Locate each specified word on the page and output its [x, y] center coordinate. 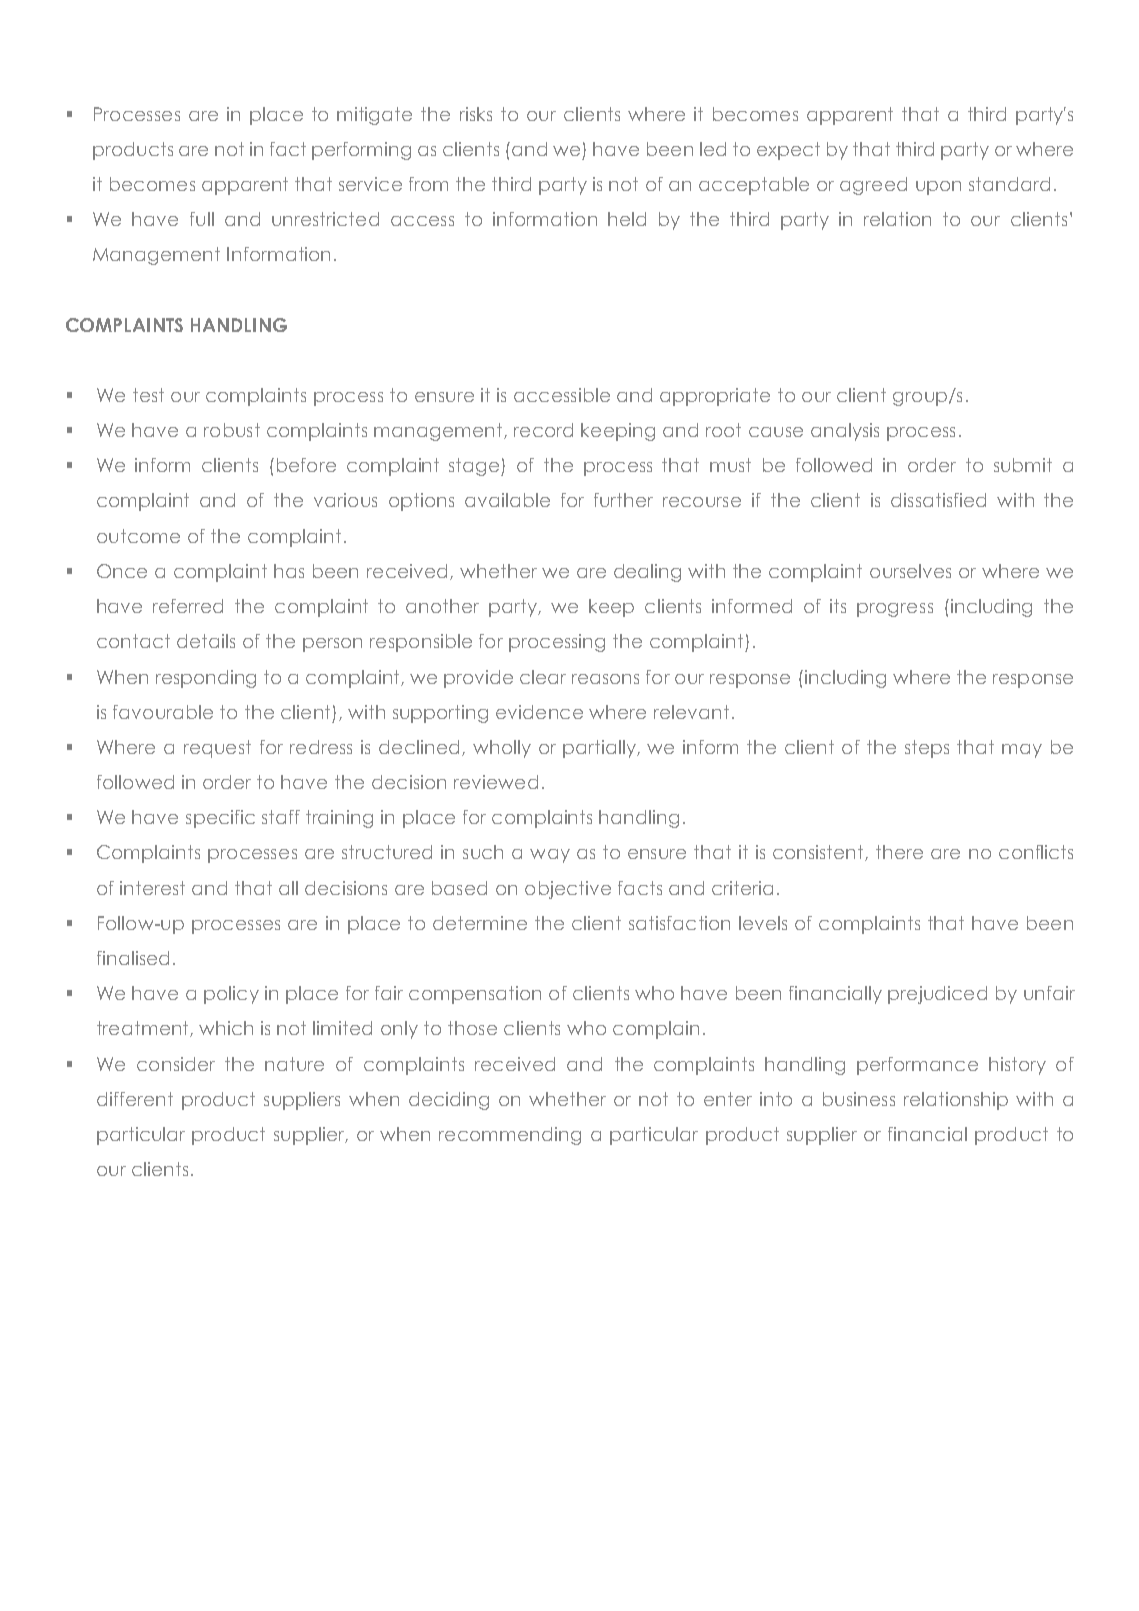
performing [361, 151]
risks [476, 114]
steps [927, 749]
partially [600, 749]
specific [220, 819]
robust [232, 430]
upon [938, 188]
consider [176, 1064]
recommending [510, 1136]
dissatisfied [938, 500]
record [543, 430]
